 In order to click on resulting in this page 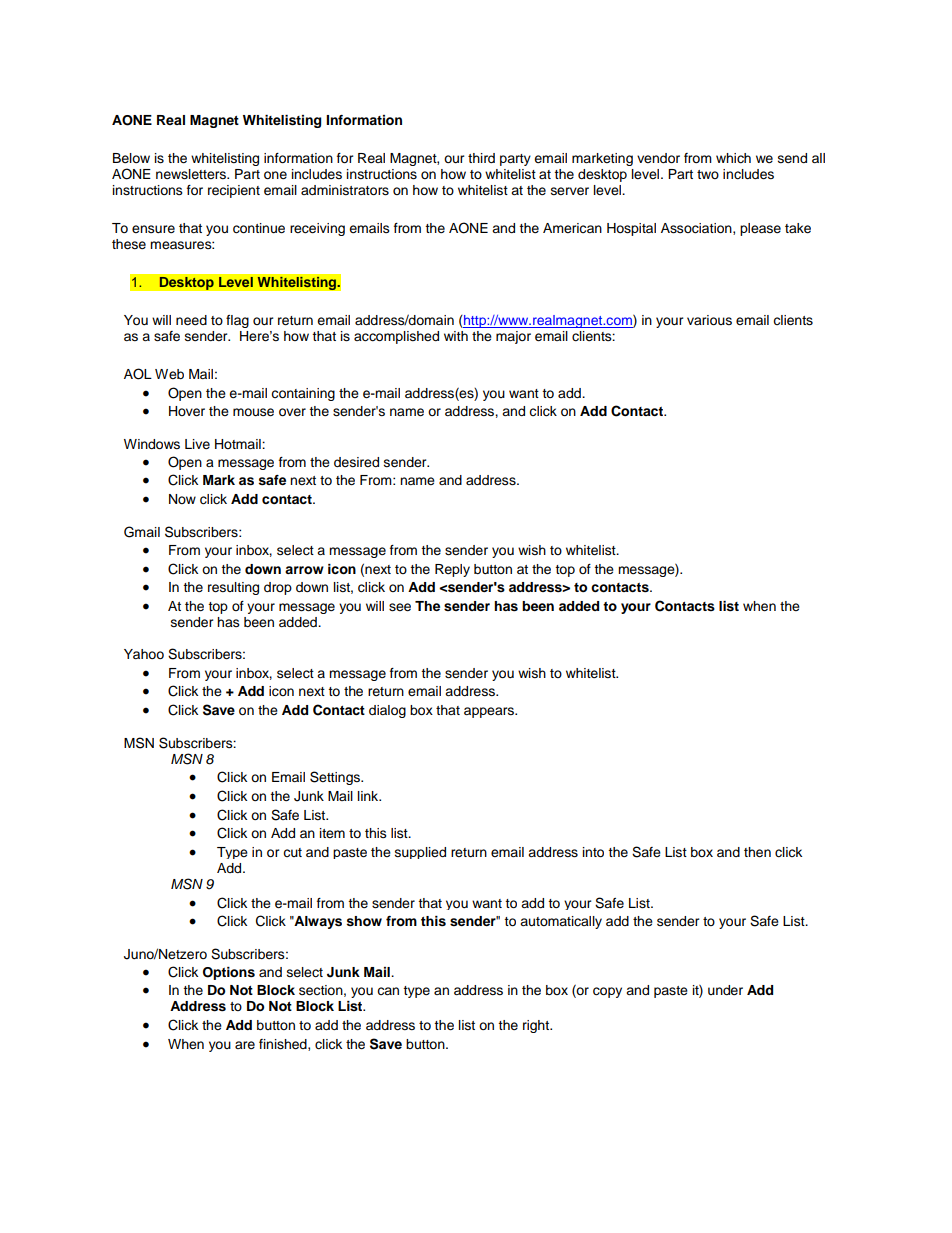, I will do `click(233, 588)`.
